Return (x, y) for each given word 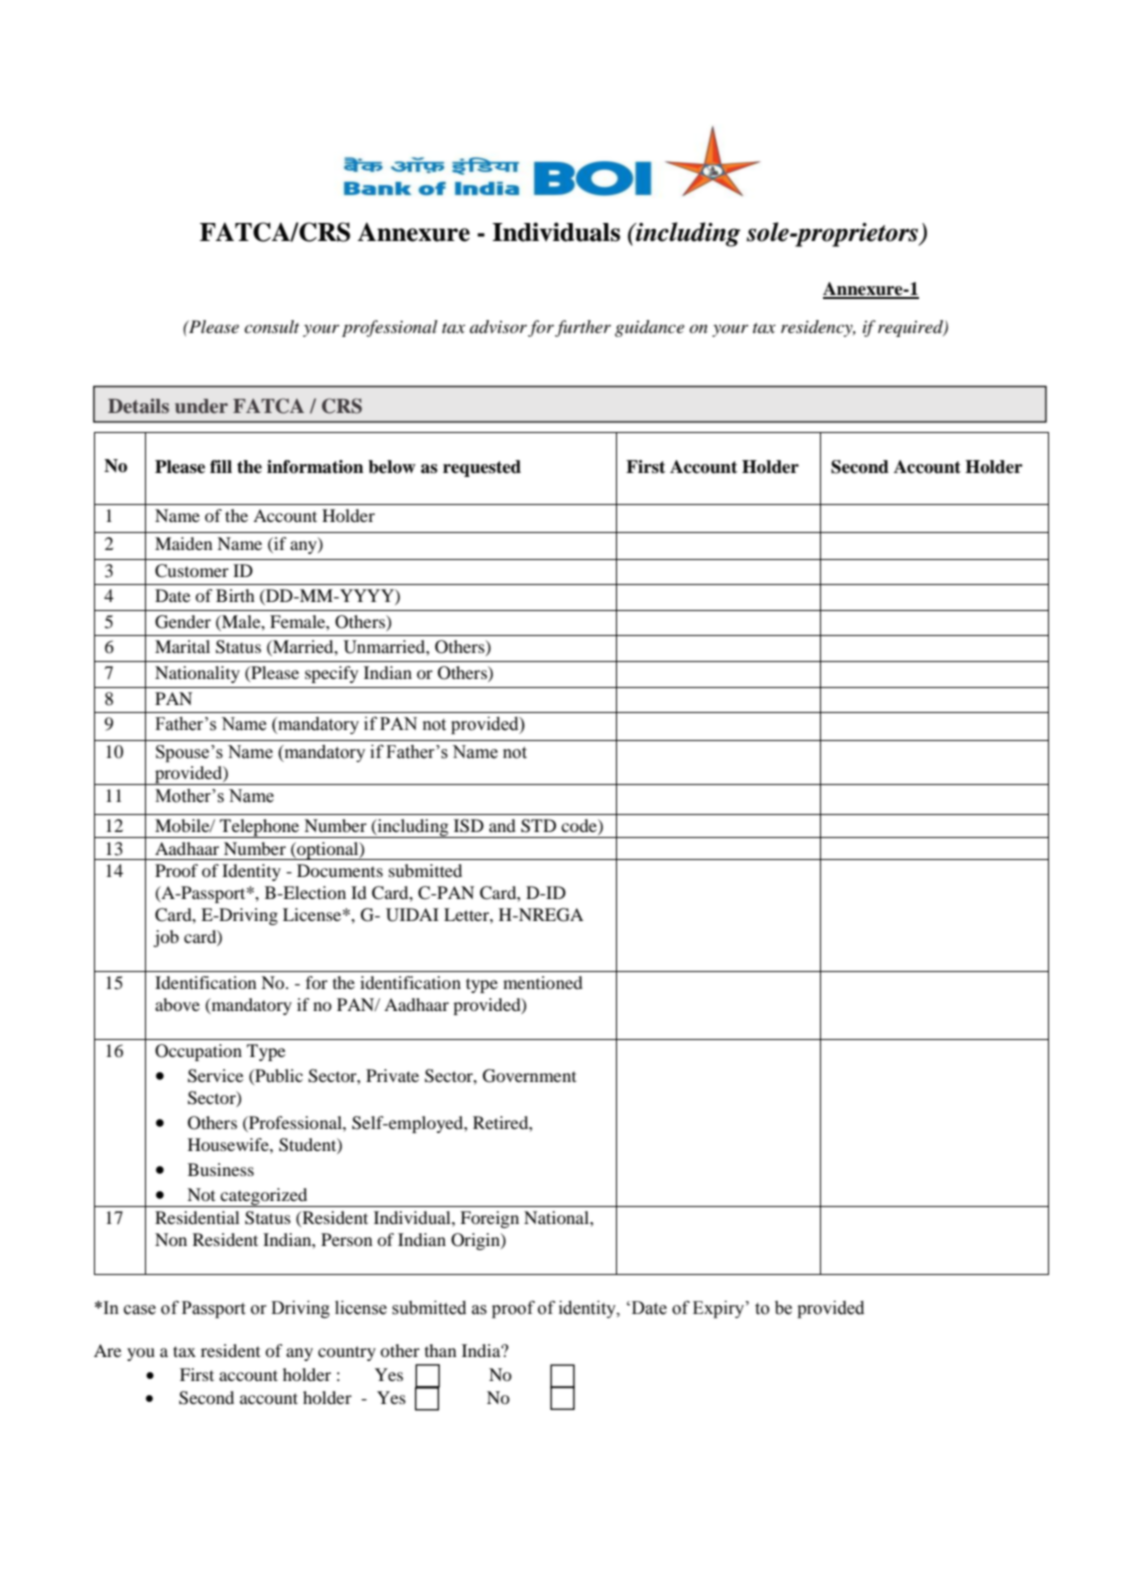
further (583, 328)
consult (271, 326)
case (140, 1310)
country (347, 1353)
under (201, 406)
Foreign (489, 1219)
